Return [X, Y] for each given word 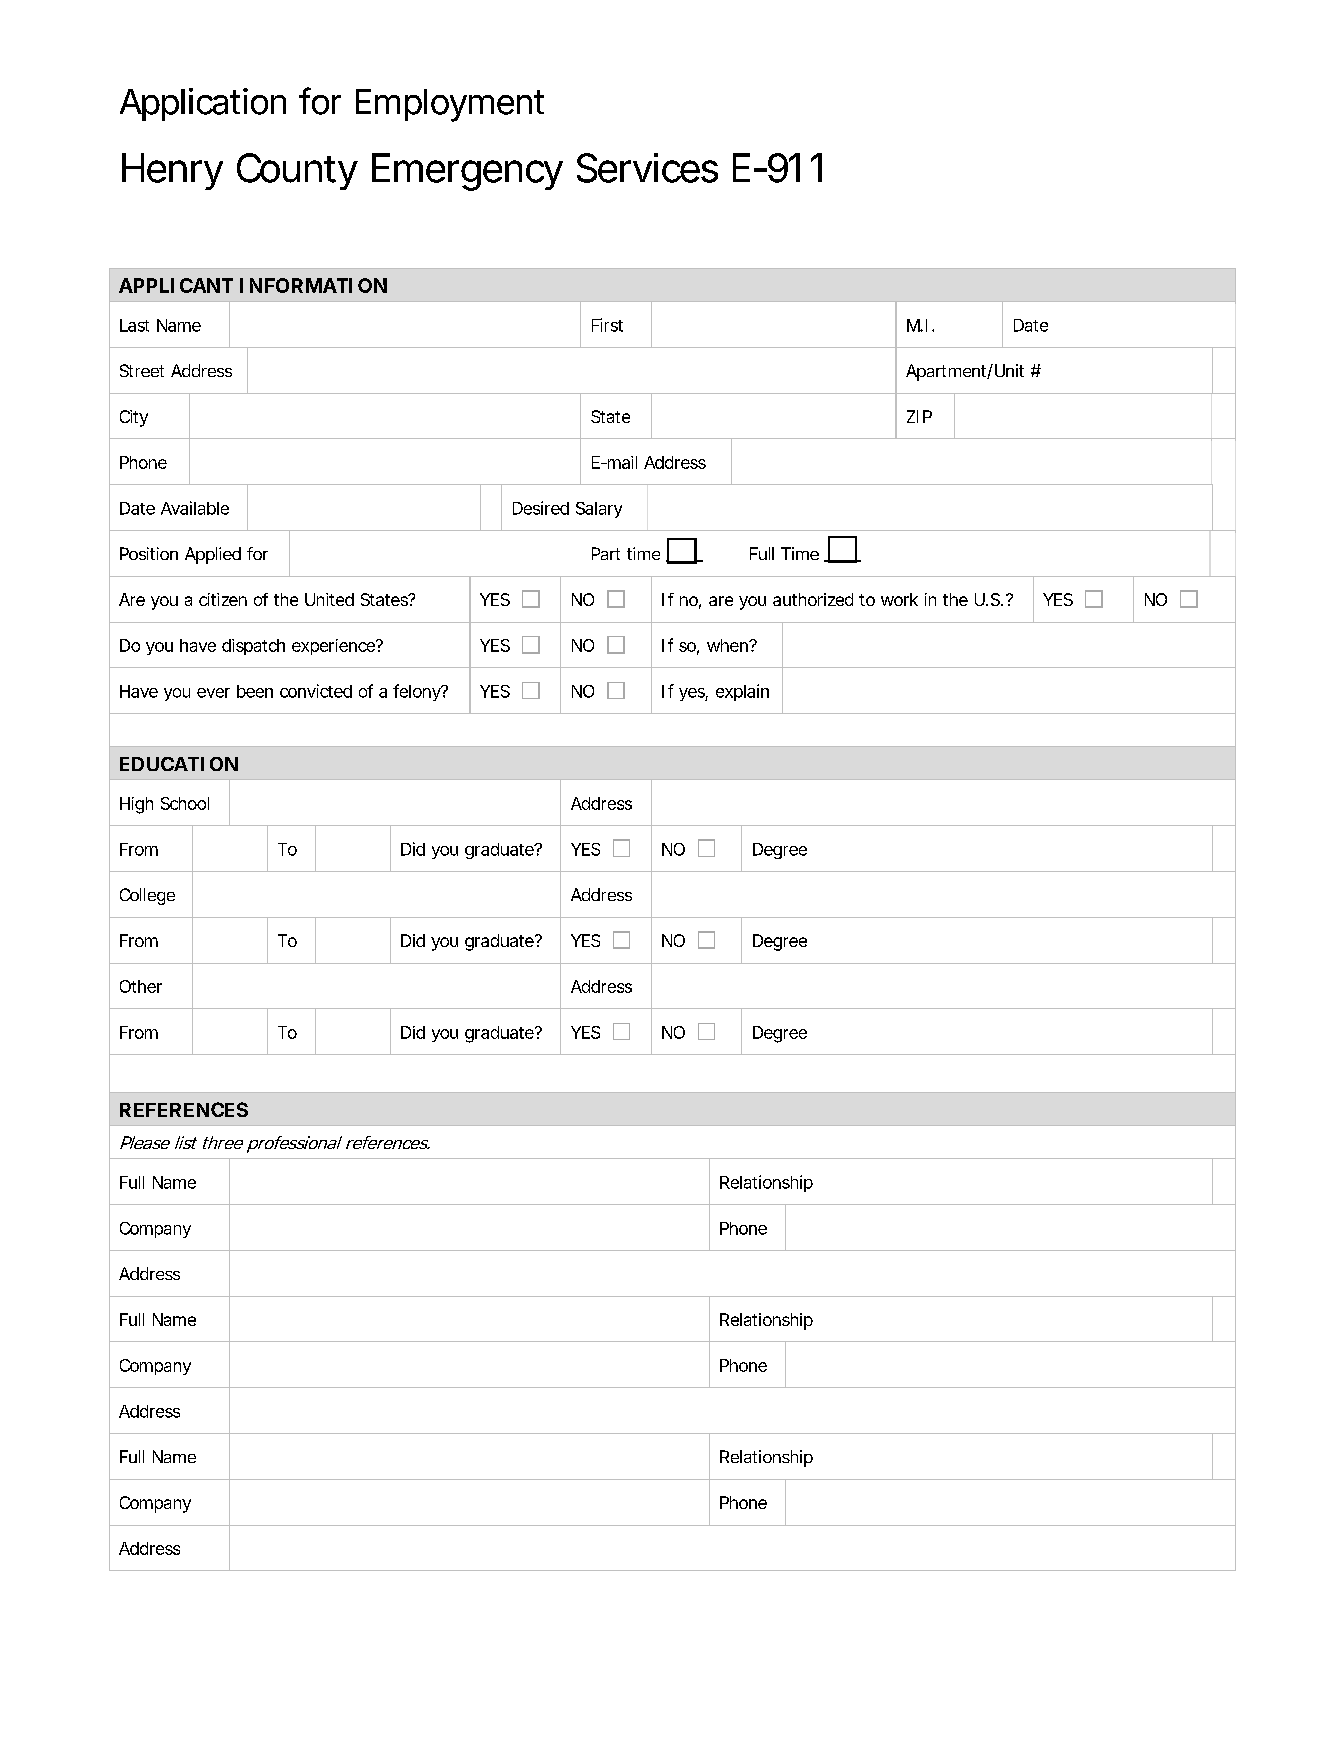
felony [418, 692]
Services [647, 168]
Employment [450, 105]
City [134, 418]
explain [742, 692]
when [728, 645]
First [607, 325]
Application [203, 104]
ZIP [919, 416]
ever [213, 693]
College [147, 896]
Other [141, 986]
